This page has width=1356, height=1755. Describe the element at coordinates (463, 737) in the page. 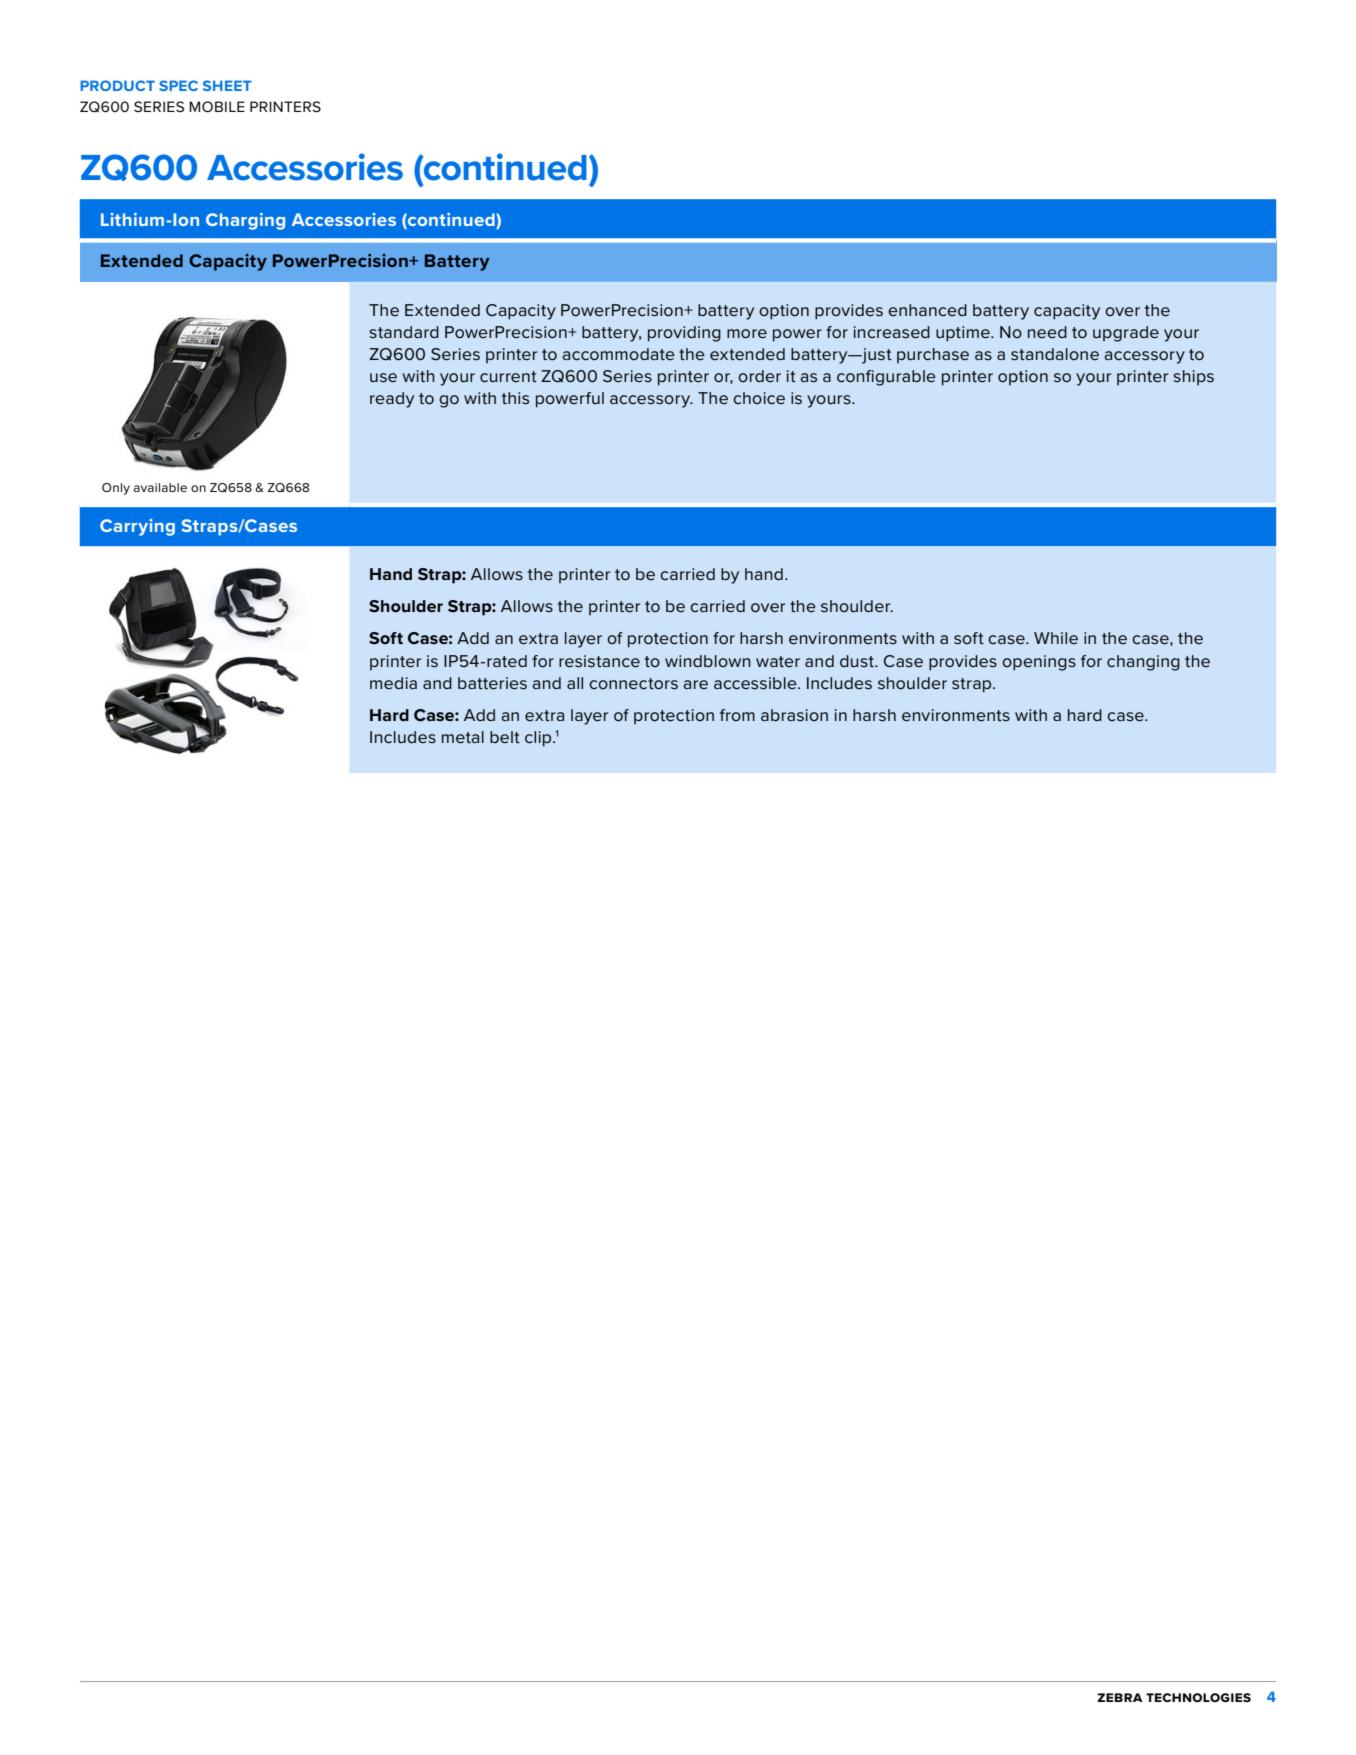

I see `metal` at that location.
